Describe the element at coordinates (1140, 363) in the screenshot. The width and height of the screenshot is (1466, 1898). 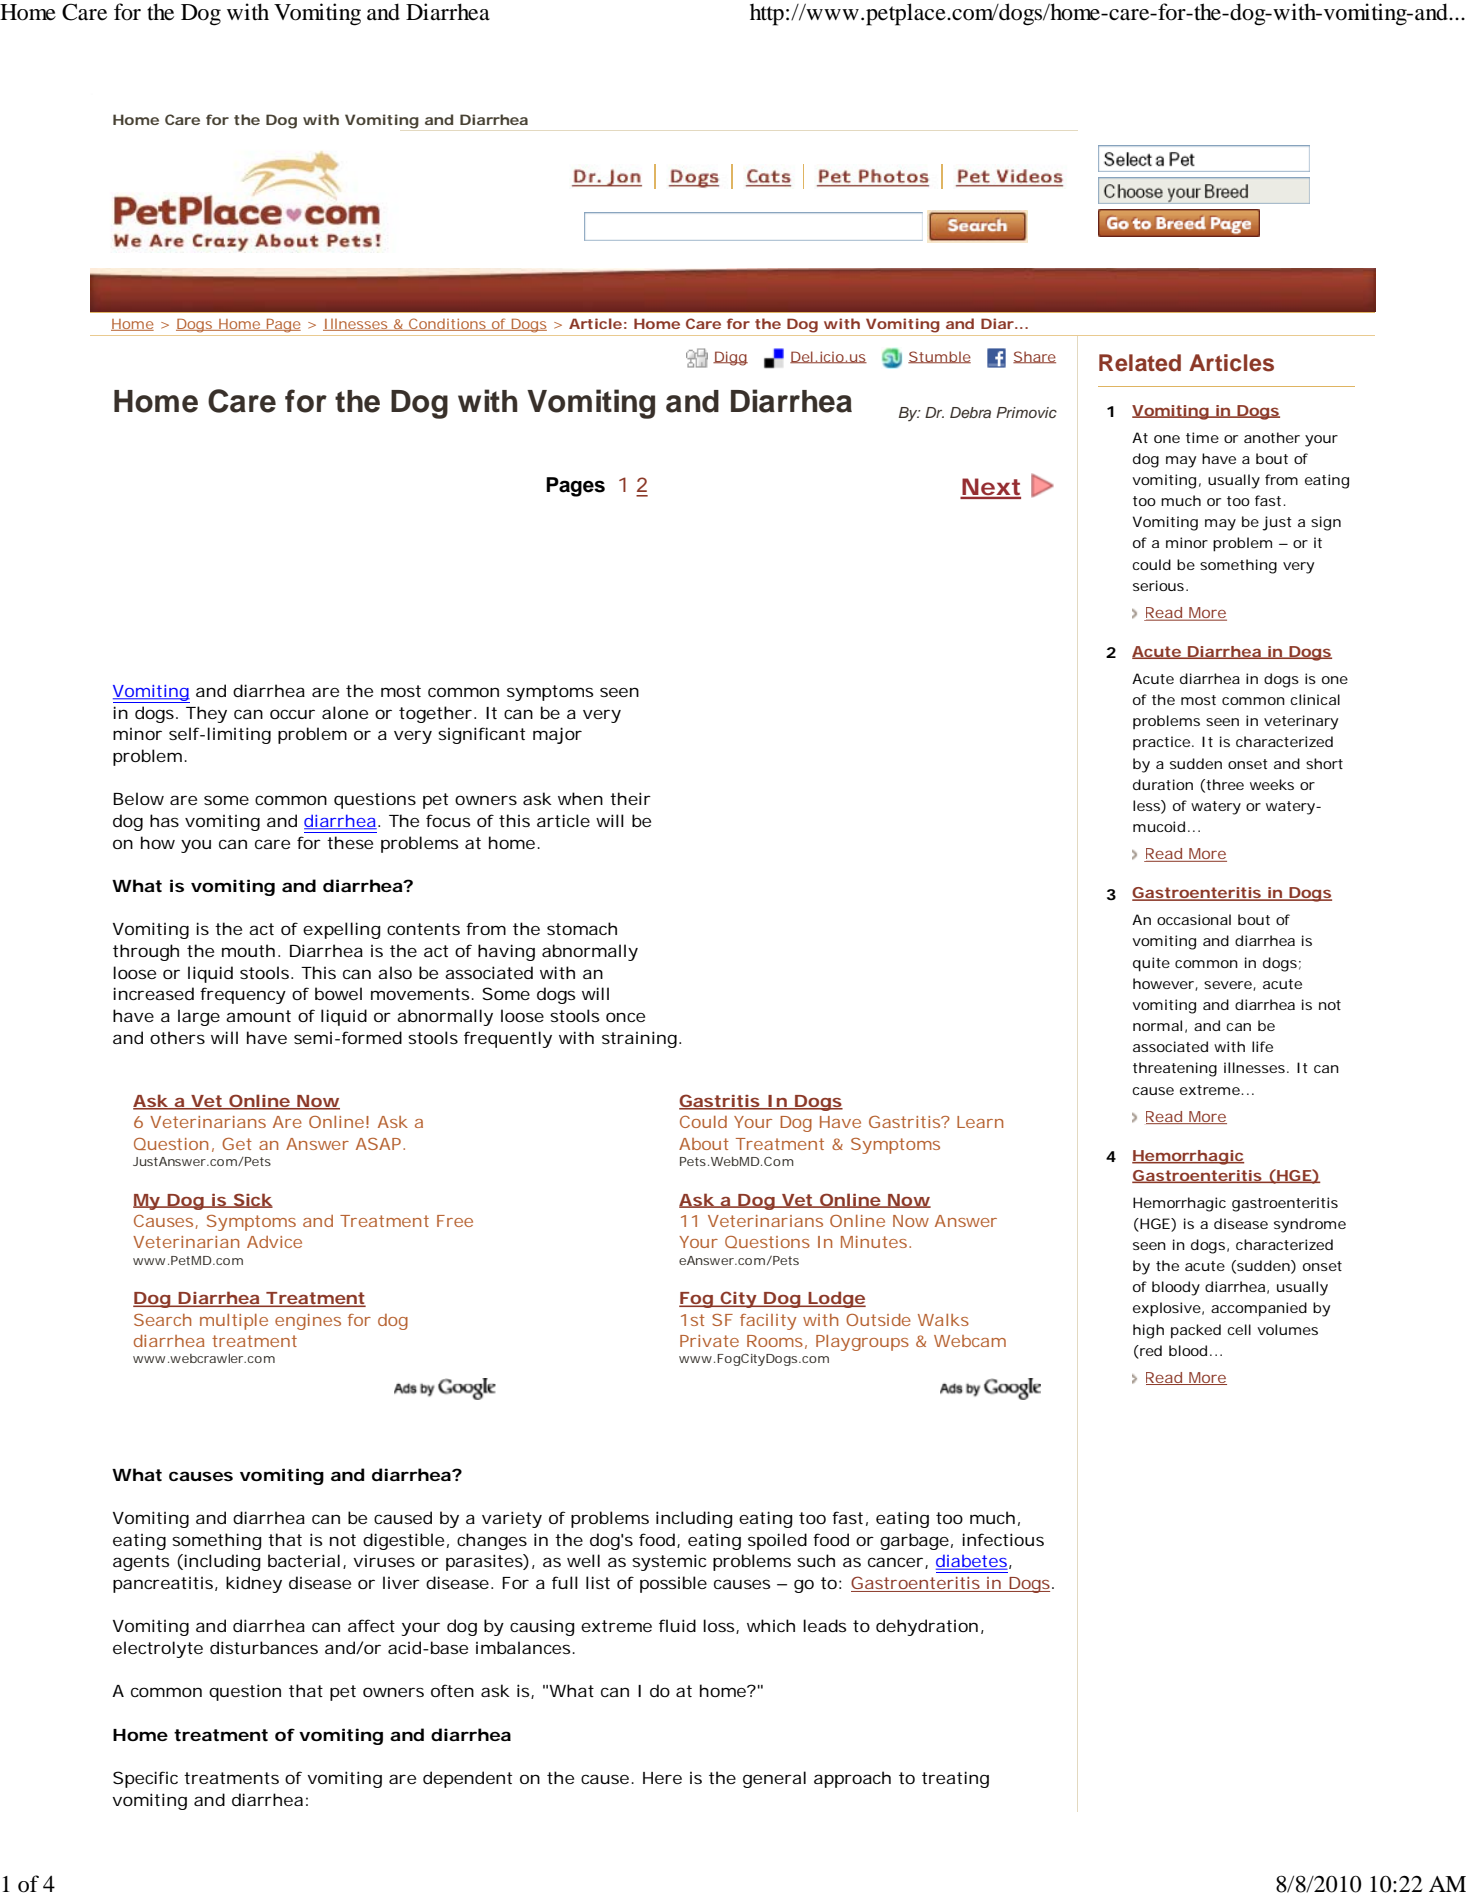
I see `Related` at that location.
